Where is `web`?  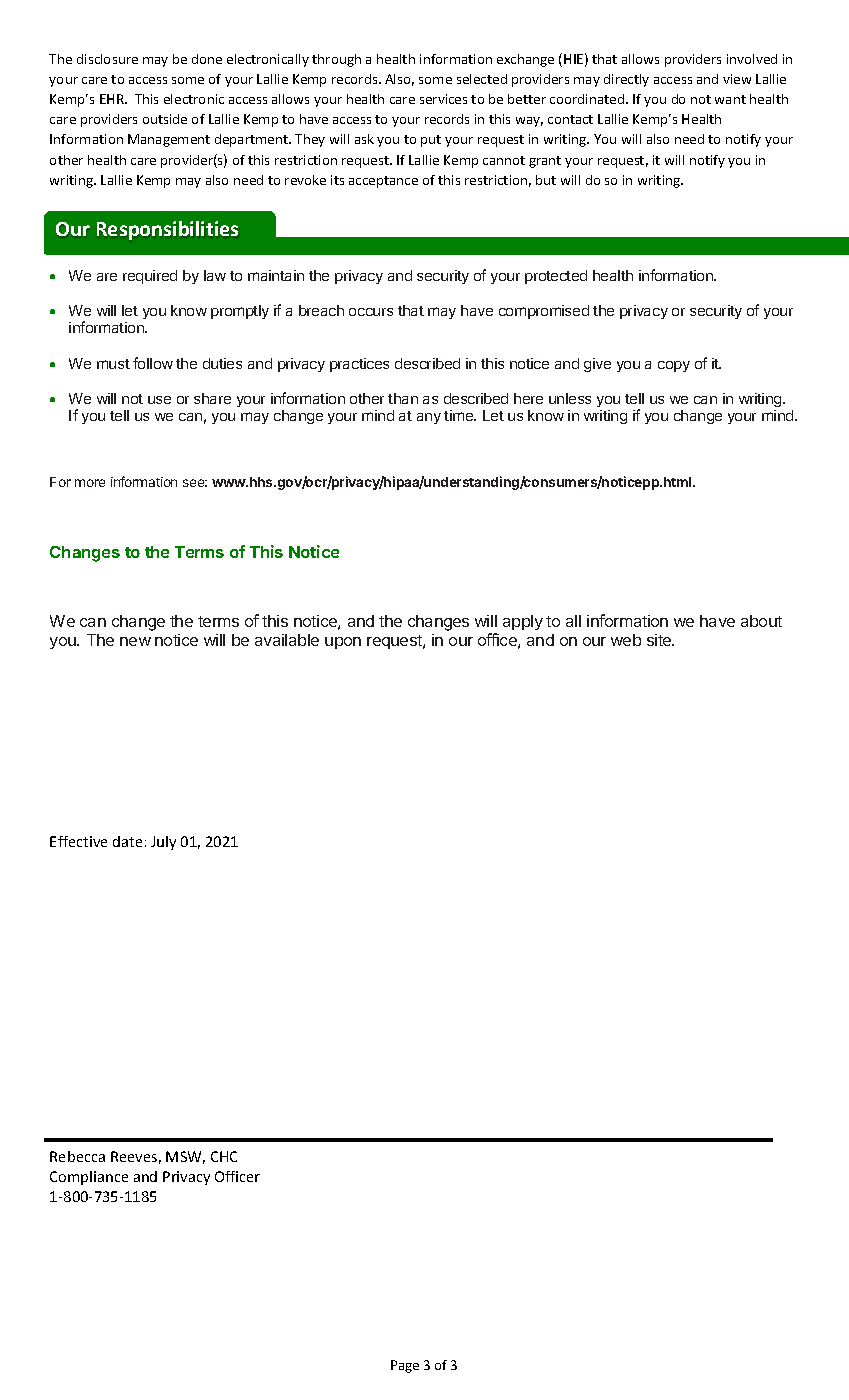 web is located at coordinates (626, 640).
